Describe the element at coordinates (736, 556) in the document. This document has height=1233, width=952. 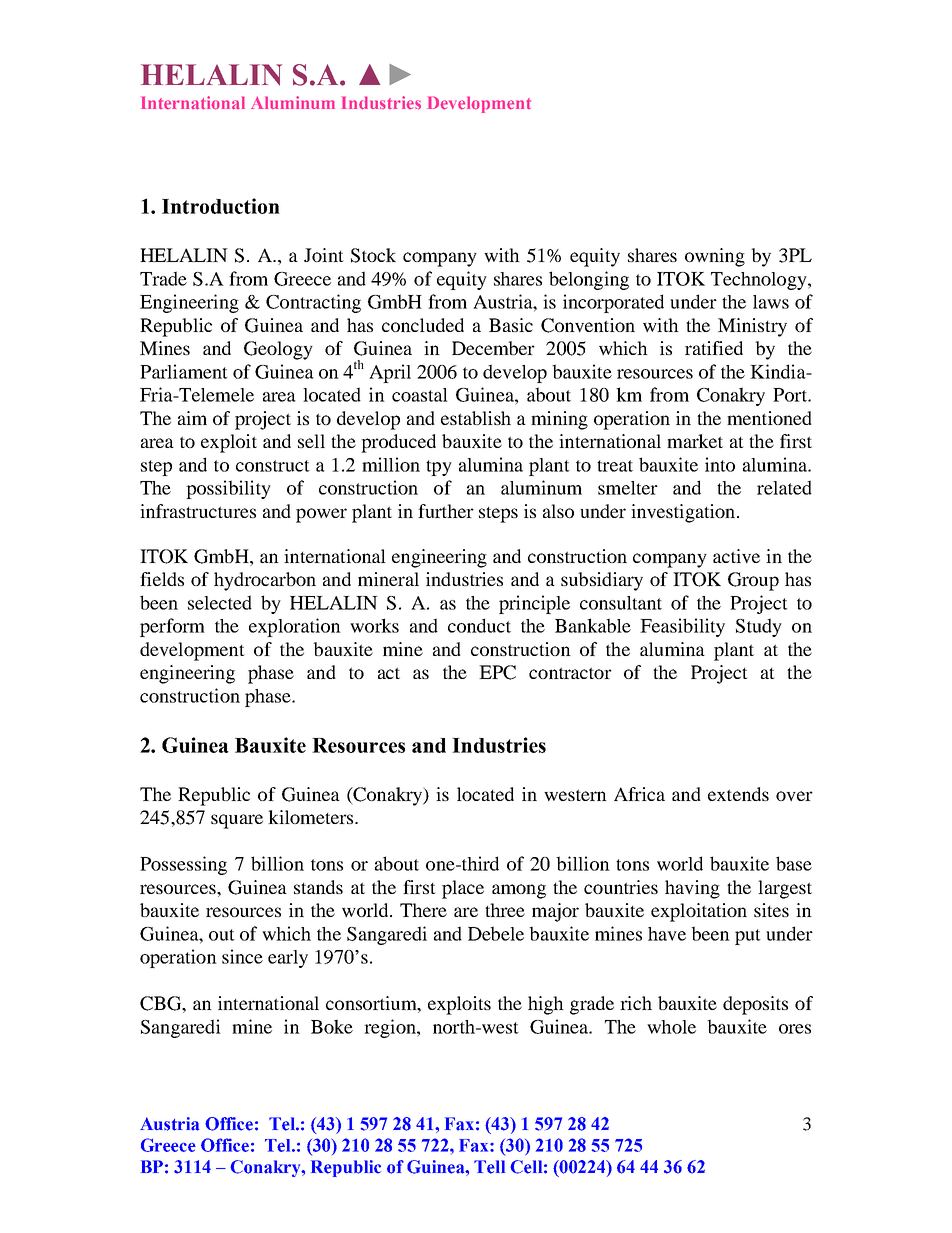
I see `active` at that location.
